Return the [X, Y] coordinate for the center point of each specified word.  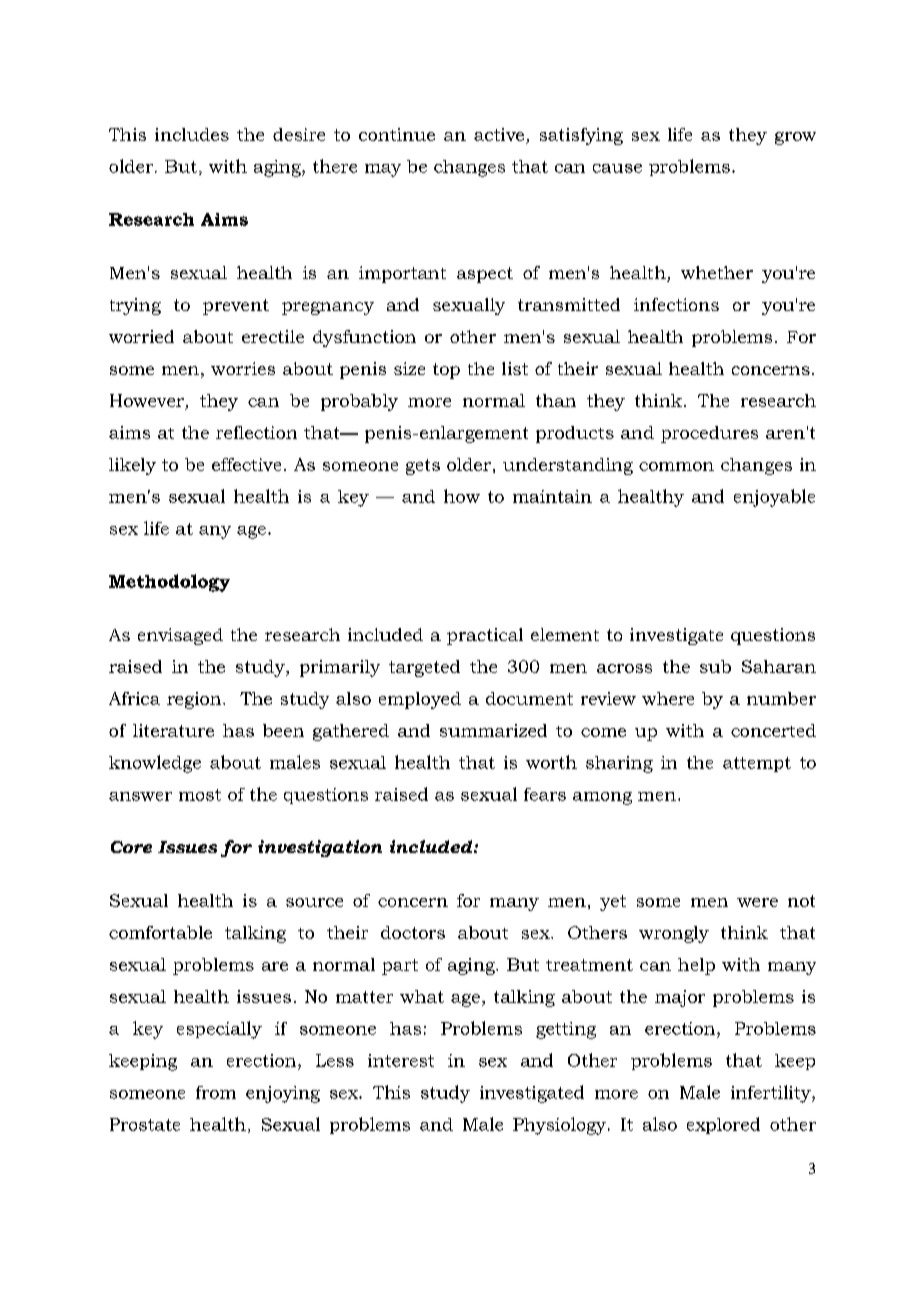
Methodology [169, 583]
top [446, 371]
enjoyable [774, 498]
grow [795, 138]
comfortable [160, 932]
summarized [493, 730]
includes [192, 134]
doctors [413, 932]
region [194, 700]
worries [243, 368]
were [757, 902]
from [216, 1092]
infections [676, 304]
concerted [773, 730]
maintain [552, 496]
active [499, 134]
